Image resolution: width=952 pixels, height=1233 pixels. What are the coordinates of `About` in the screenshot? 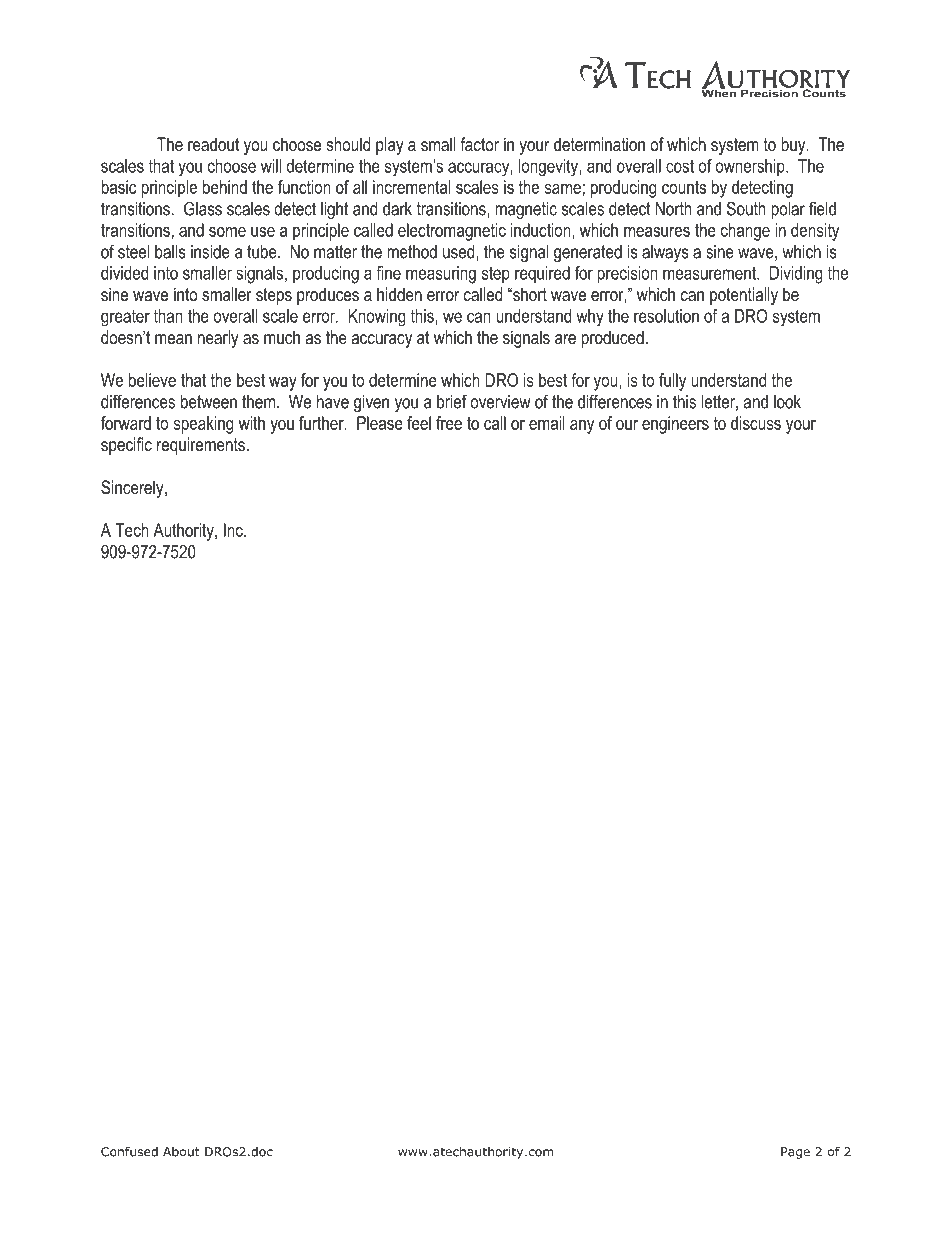 It's located at (181, 1152).
